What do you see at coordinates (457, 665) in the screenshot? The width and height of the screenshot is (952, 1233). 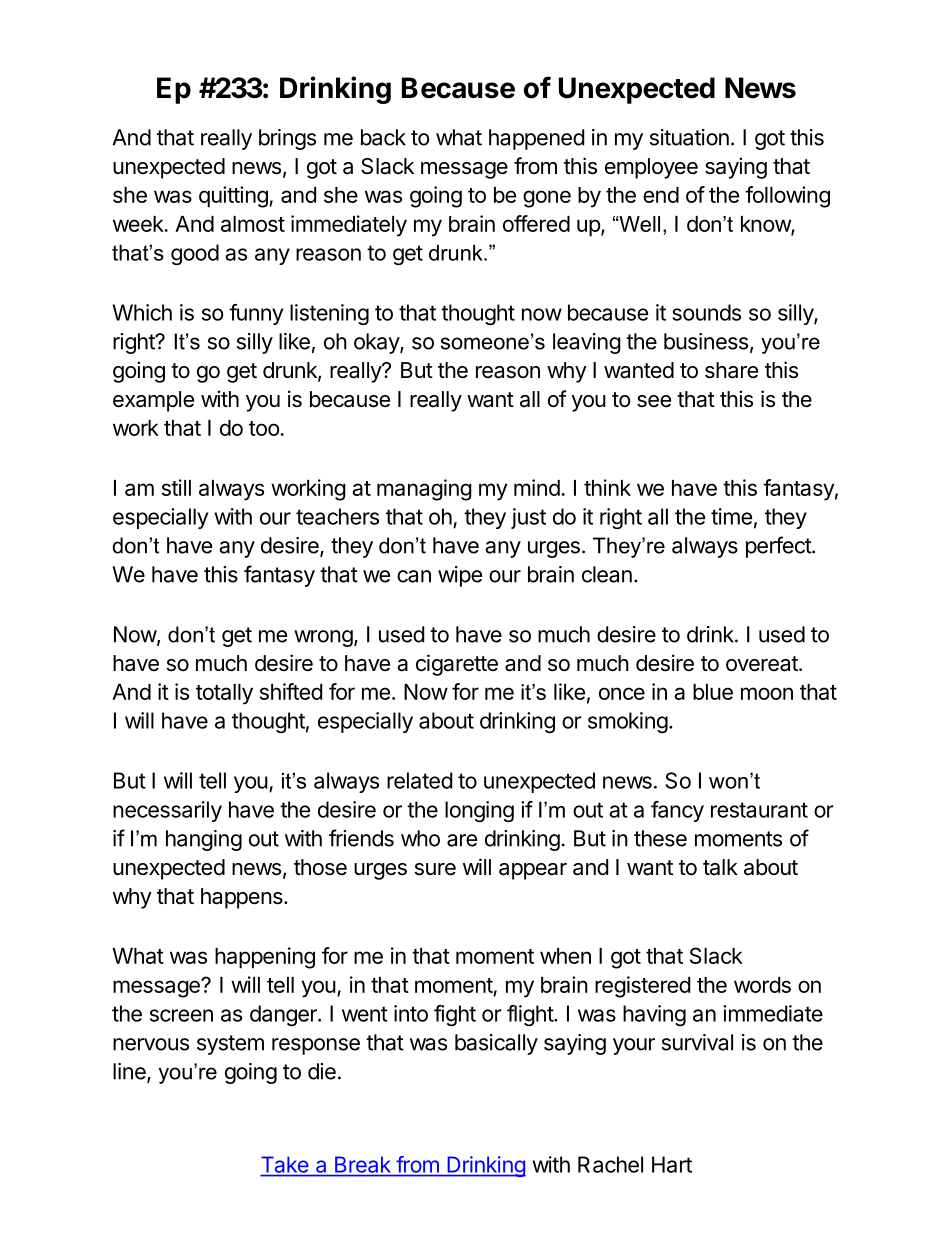 I see `cigarette` at bounding box center [457, 665].
